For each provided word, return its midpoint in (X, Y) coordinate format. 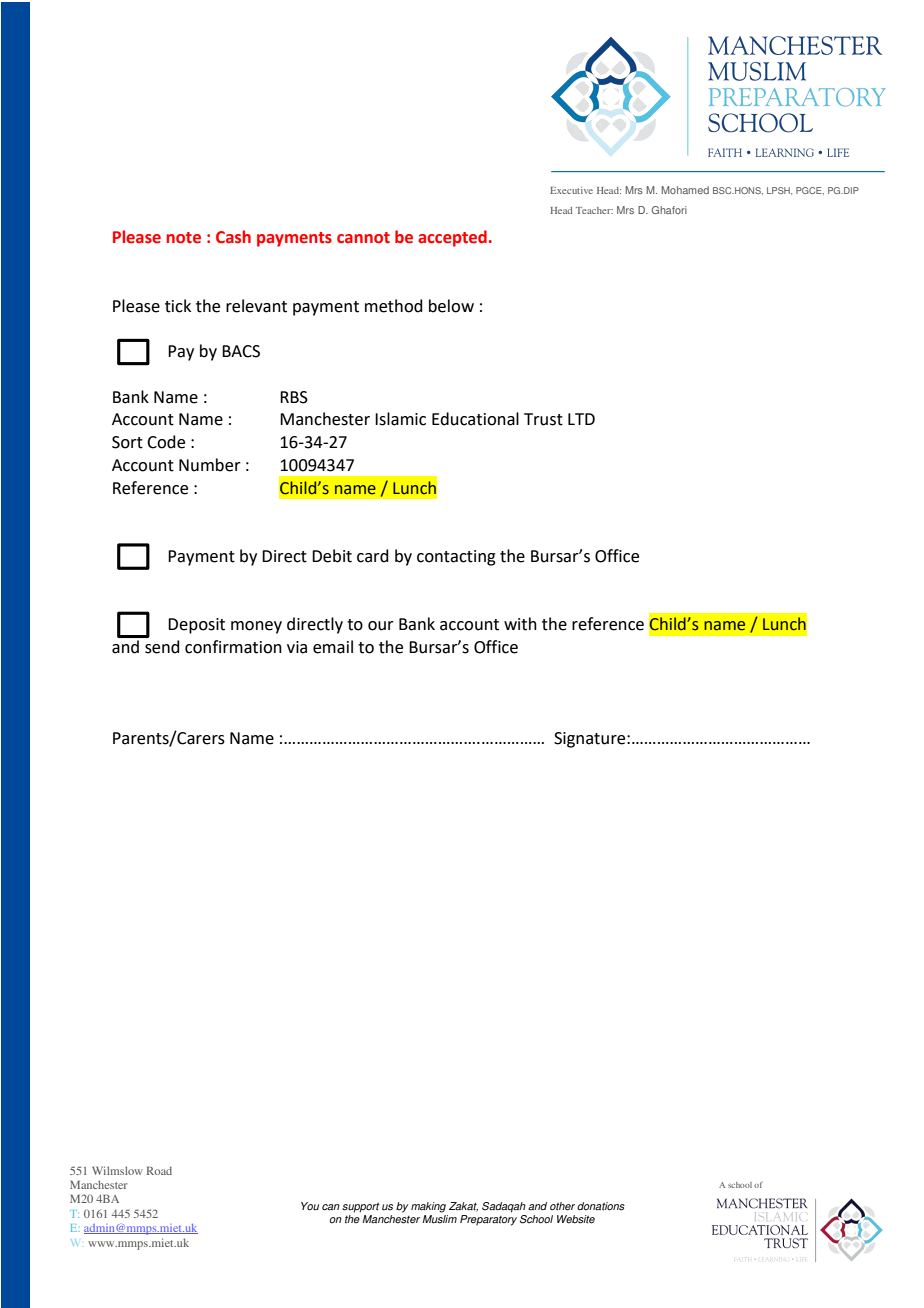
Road (159, 1170)
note (184, 238)
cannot (363, 238)
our (381, 626)
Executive (571, 190)
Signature (591, 740)
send (162, 647)
